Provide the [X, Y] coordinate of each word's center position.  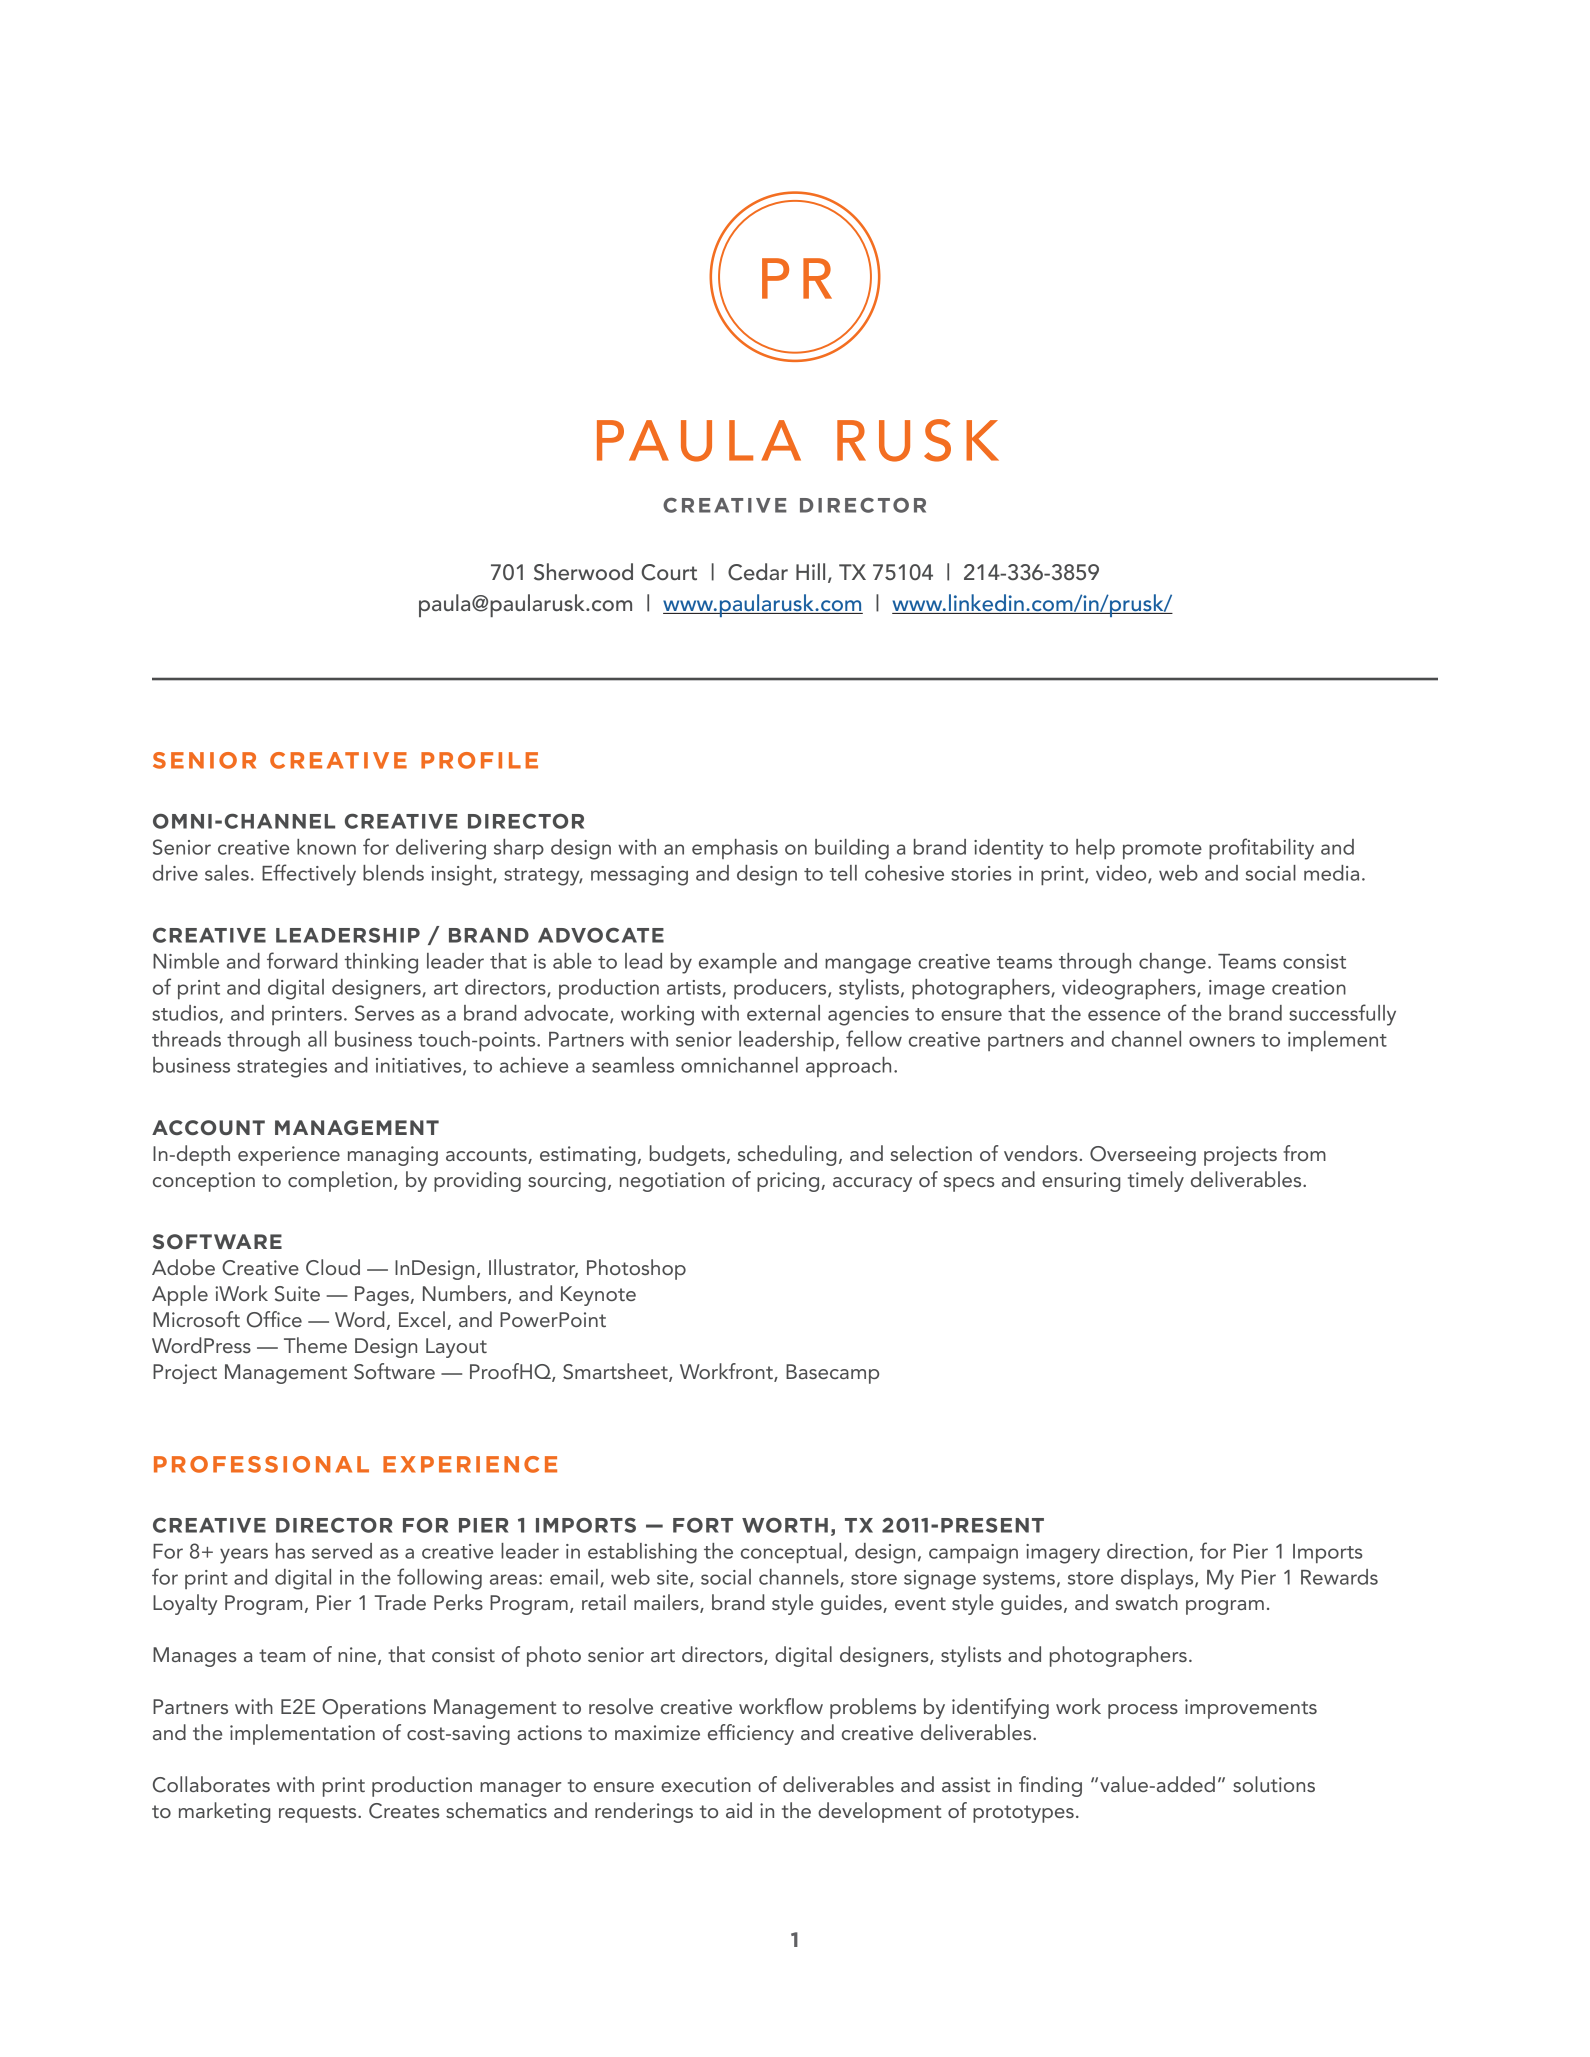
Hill [810, 571]
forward [302, 960]
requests [319, 1814]
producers [781, 989]
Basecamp [832, 1374]
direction [1147, 1551]
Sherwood [583, 572]
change [1172, 963]
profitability [1261, 849]
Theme [315, 1345]
